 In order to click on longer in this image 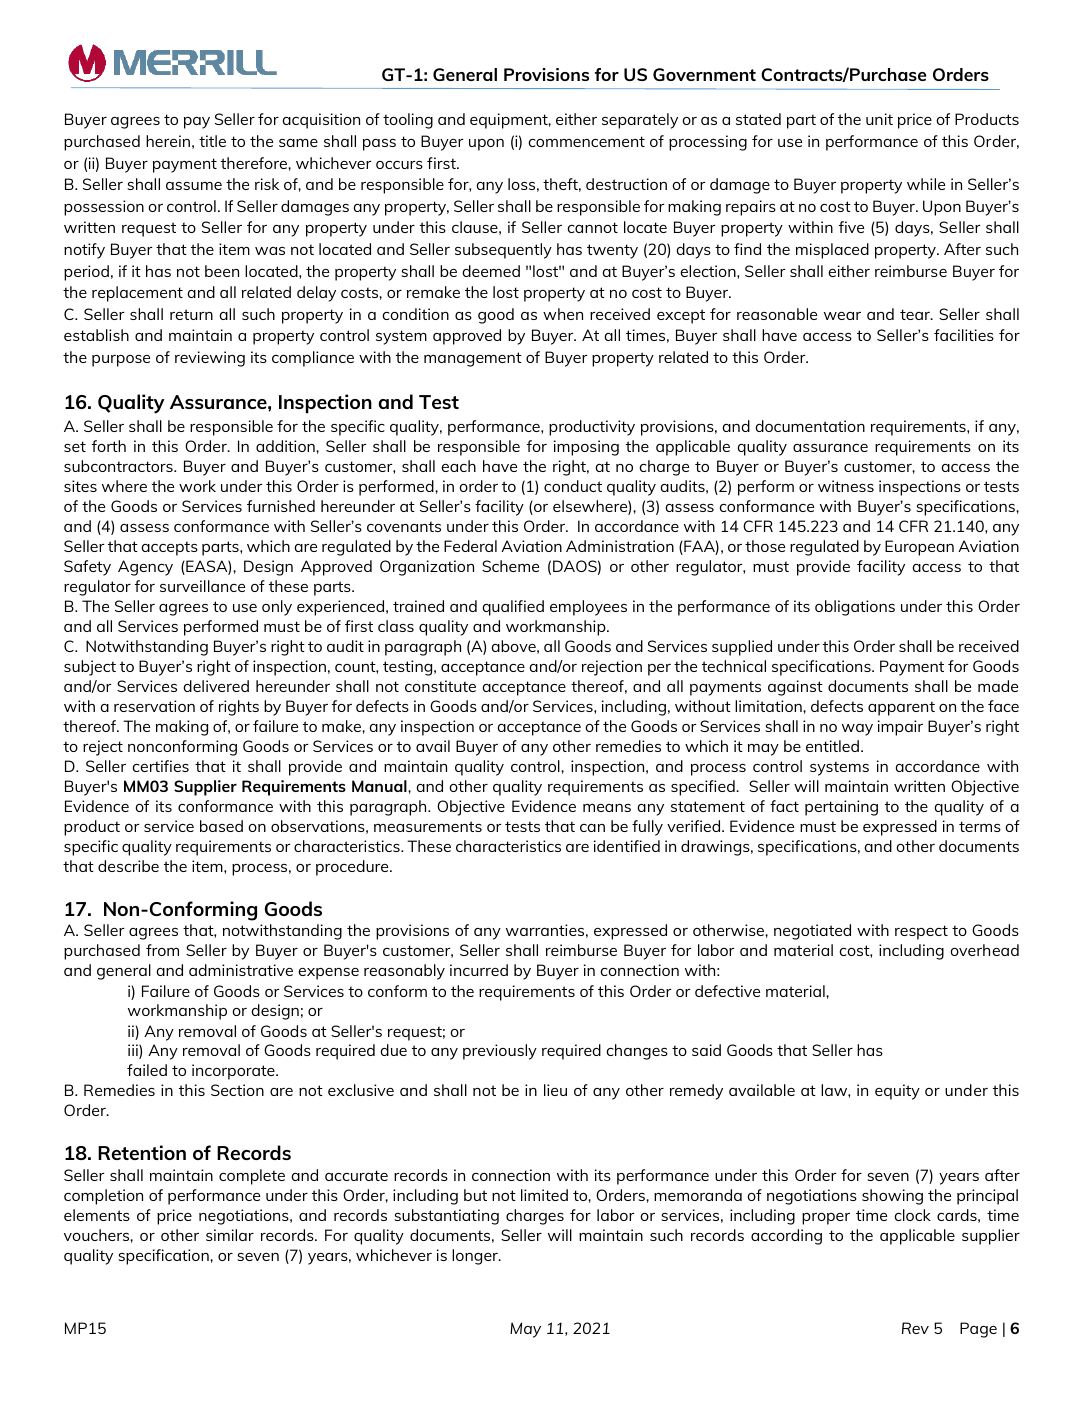, I will do `click(476, 1257)`.
